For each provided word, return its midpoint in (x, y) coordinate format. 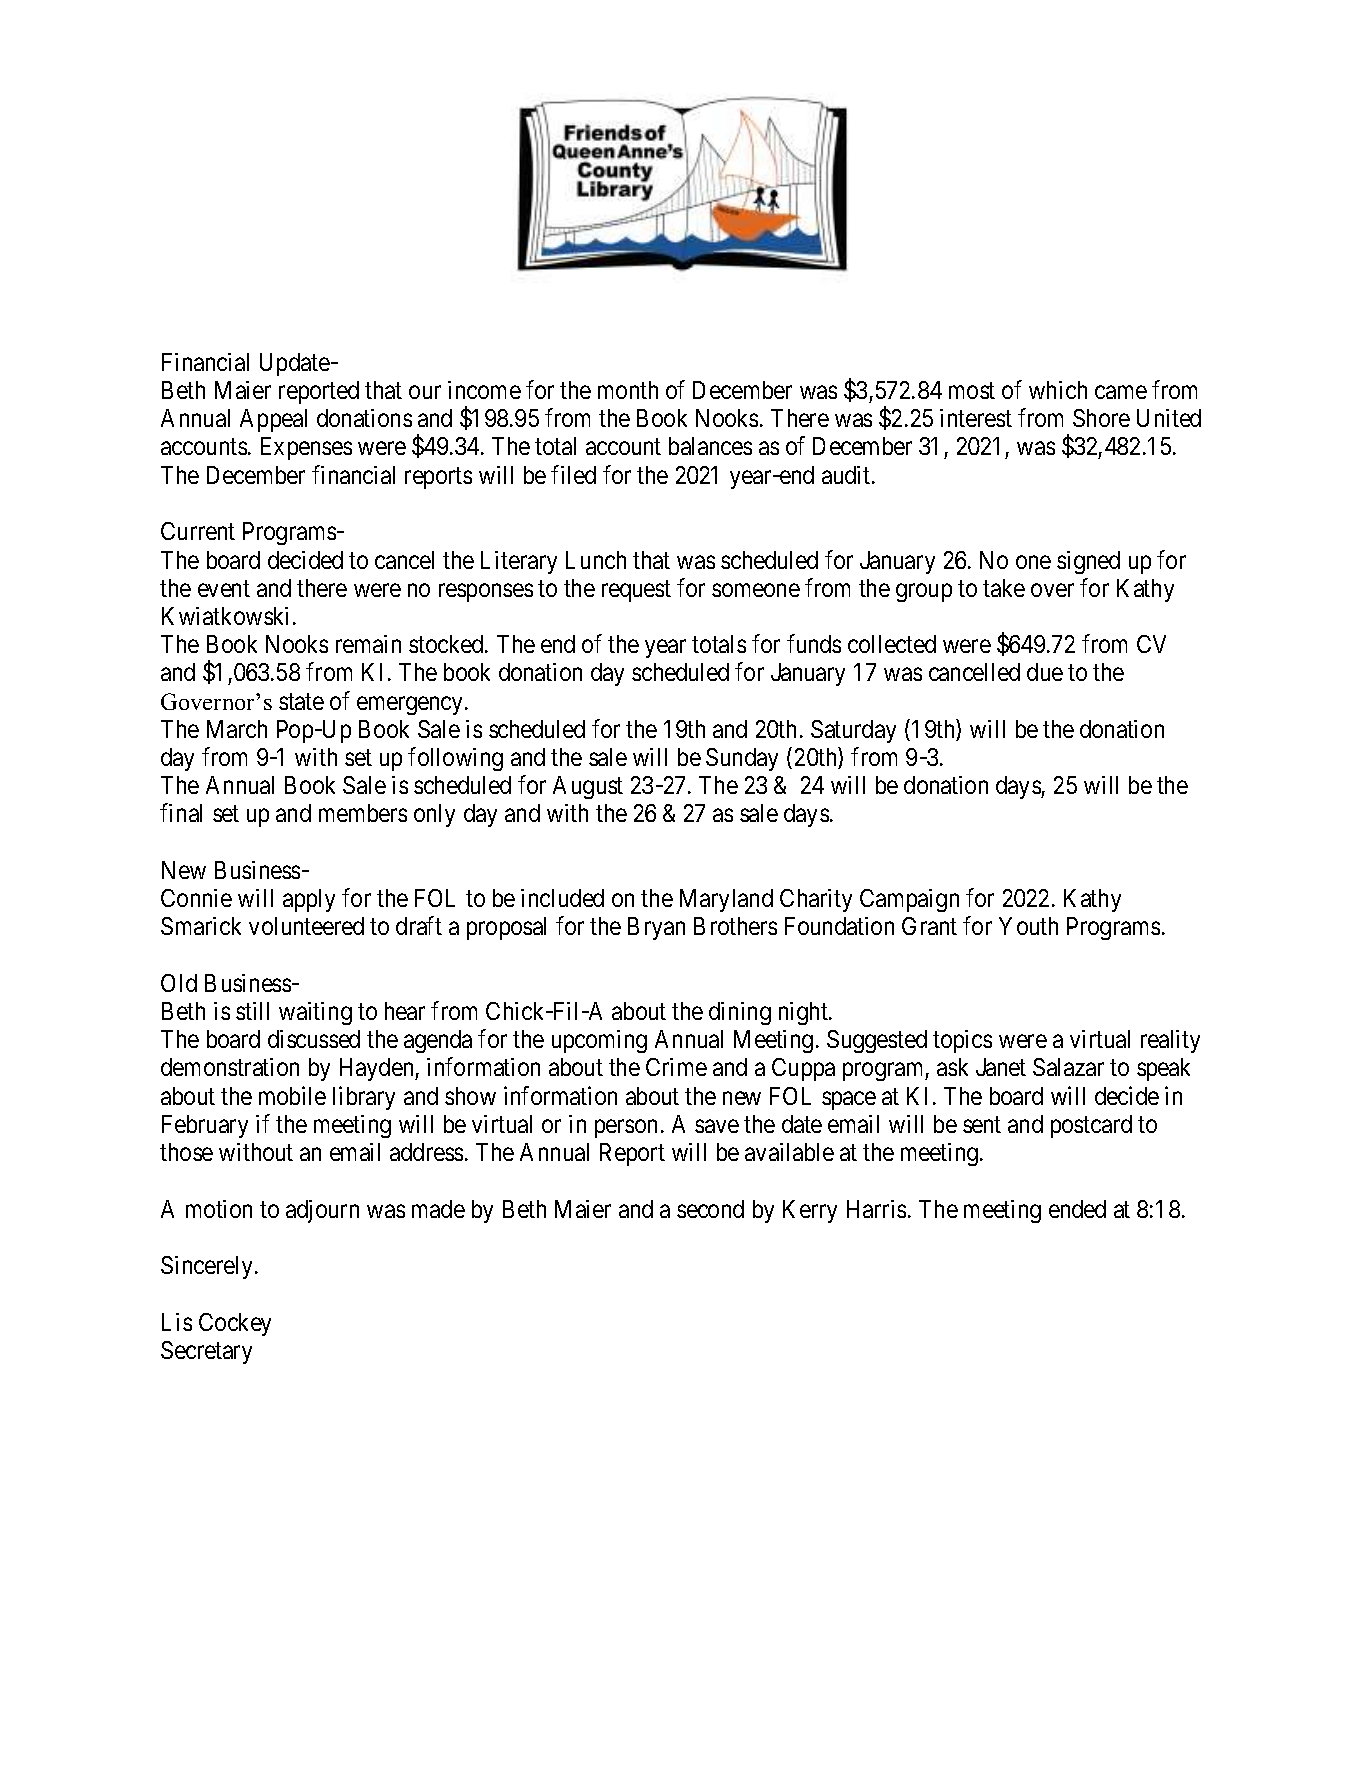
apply (309, 900)
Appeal (273, 420)
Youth (1028, 926)
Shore (1101, 418)
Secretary (206, 1352)
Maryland (726, 900)
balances (710, 446)
